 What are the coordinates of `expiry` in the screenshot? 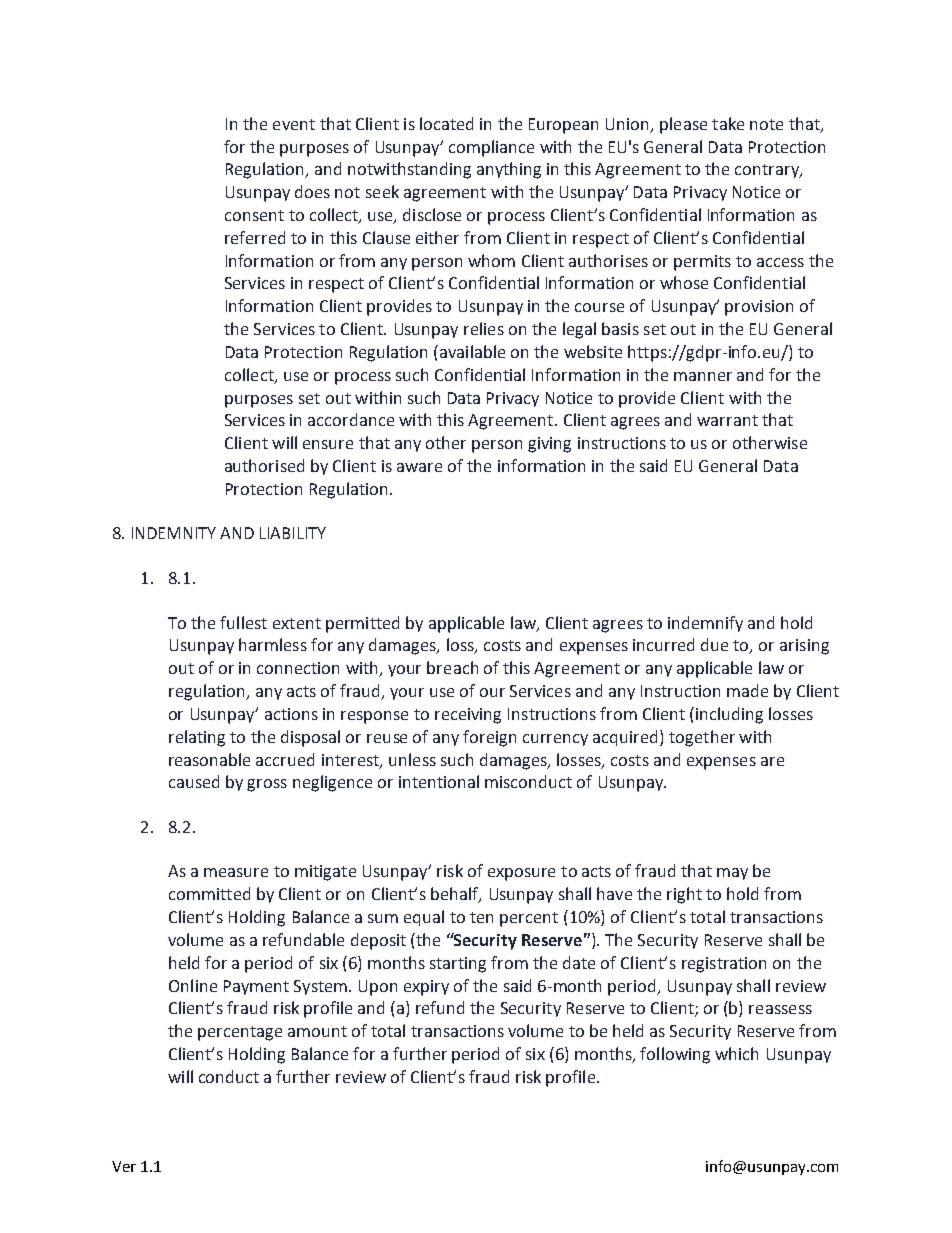 It's located at (426, 988).
